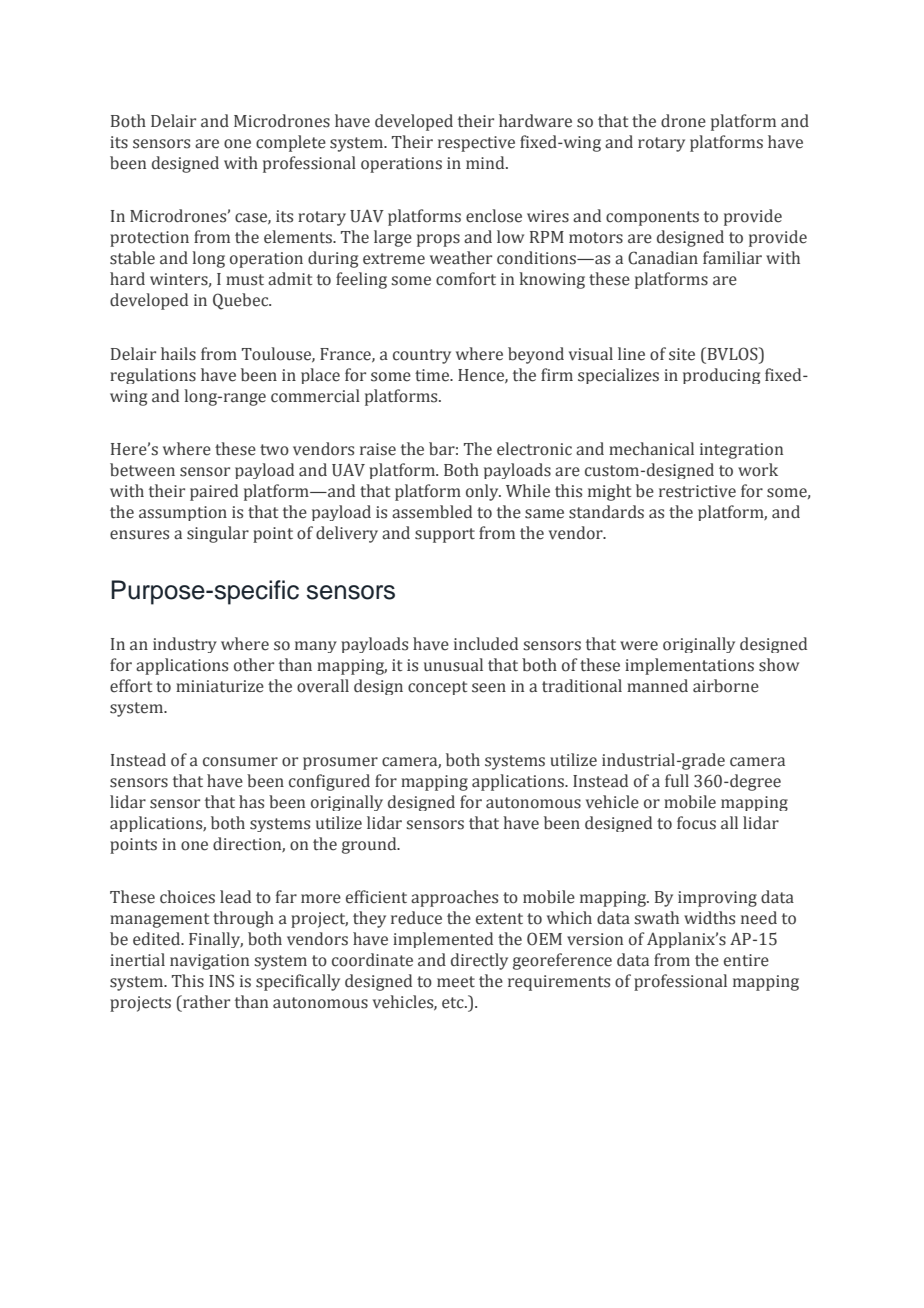 The height and width of the page is (1308, 924). Describe the element at coordinates (456, 982) in the page. I see `meet` at that location.
